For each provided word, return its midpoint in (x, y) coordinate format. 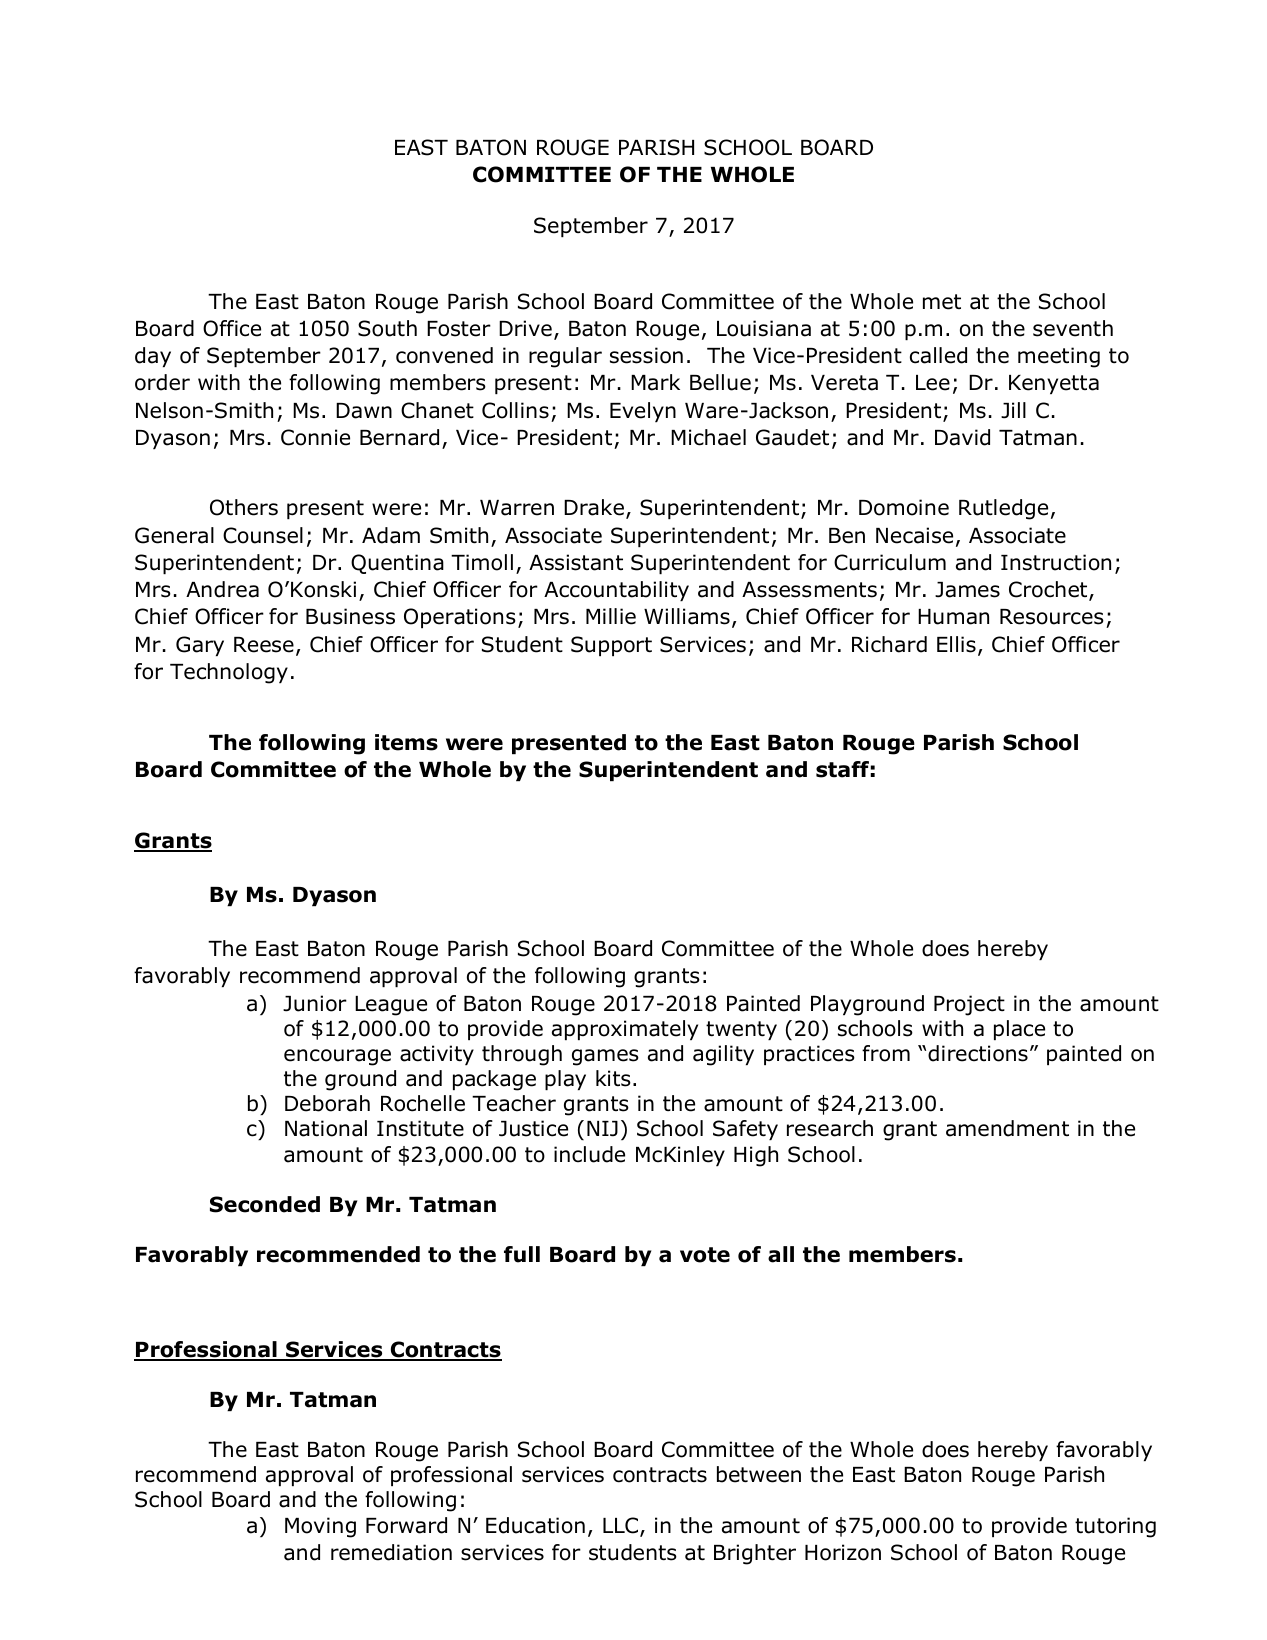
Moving (320, 1527)
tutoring (1115, 1527)
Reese (264, 645)
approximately (625, 1030)
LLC (622, 1526)
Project (969, 1005)
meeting (1059, 357)
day (153, 357)
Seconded (265, 1204)
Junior (315, 1003)
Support (611, 646)
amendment (1007, 1128)
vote (705, 1255)
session (646, 355)
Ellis (956, 644)
